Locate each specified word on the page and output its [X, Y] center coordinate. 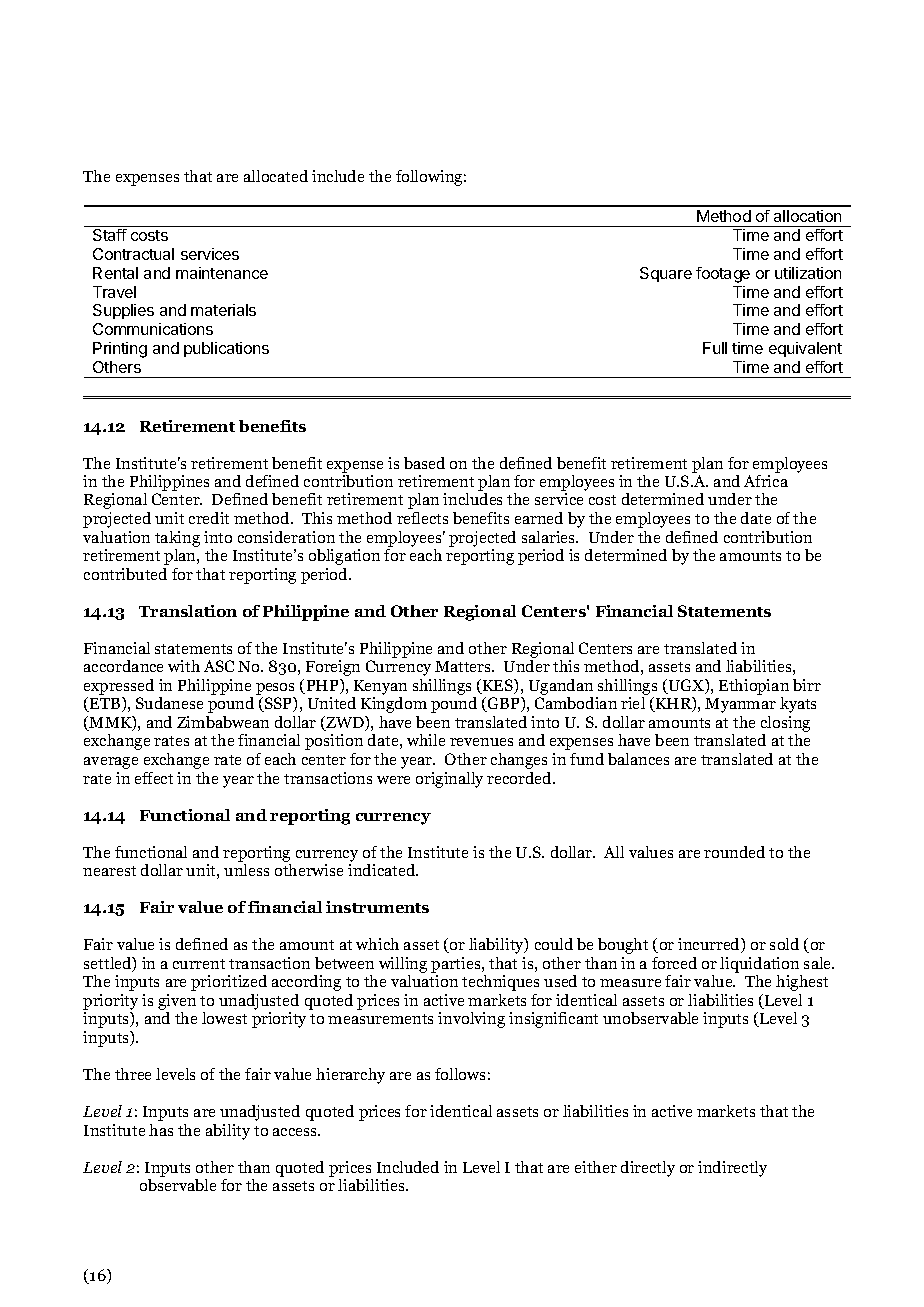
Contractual [133, 254]
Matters [464, 666]
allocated [276, 176]
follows [460, 1074]
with [184, 666]
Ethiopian [754, 687]
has [161, 1130]
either [596, 1167]
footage [723, 275]
